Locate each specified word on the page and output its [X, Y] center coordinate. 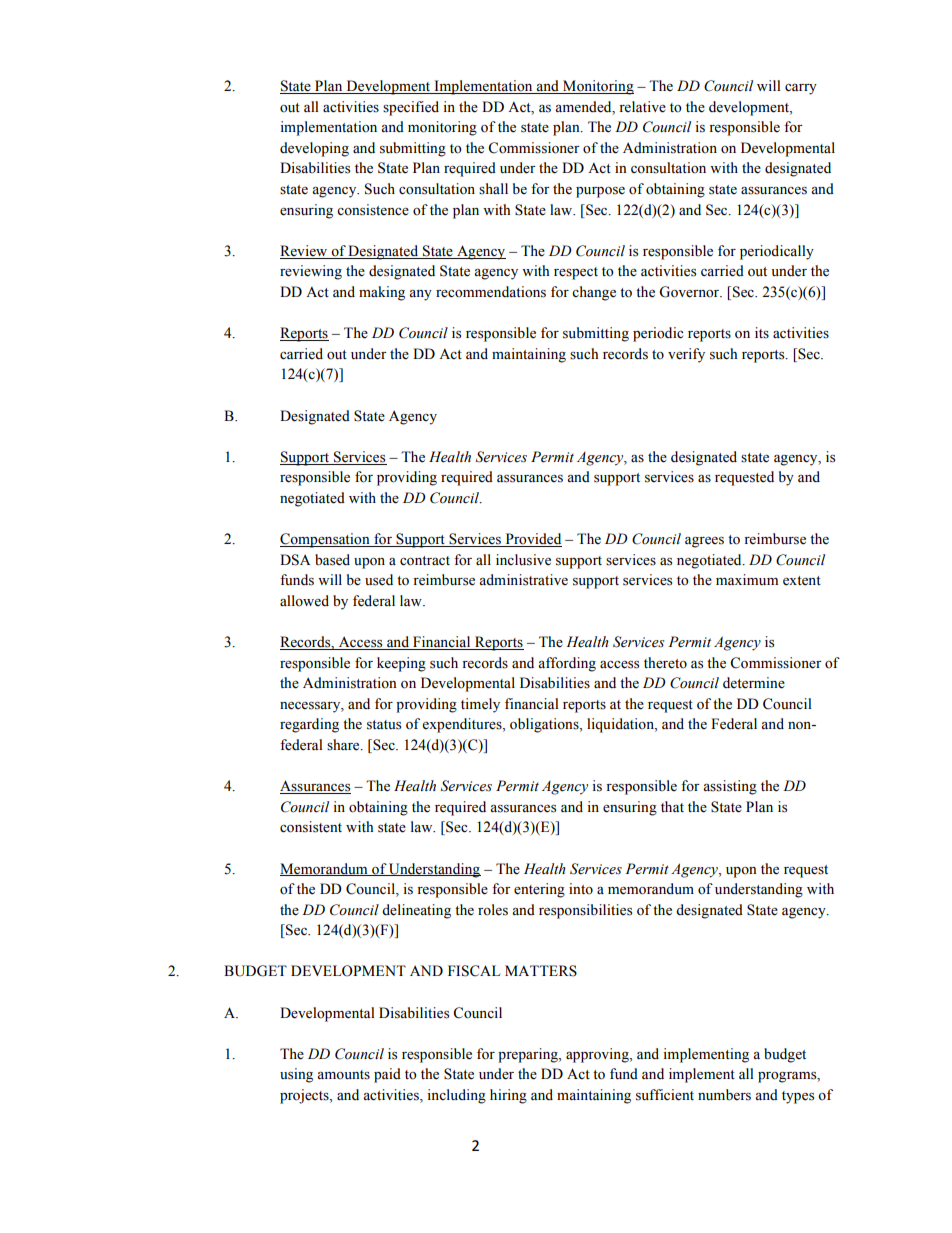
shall [493, 189]
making [382, 293]
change [594, 293]
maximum [747, 579]
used [379, 580]
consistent [311, 827]
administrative [523, 580]
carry [801, 89]
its [762, 333]
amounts [343, 1075]
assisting [730, 787]
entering [539, 890]
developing [314, 149]
